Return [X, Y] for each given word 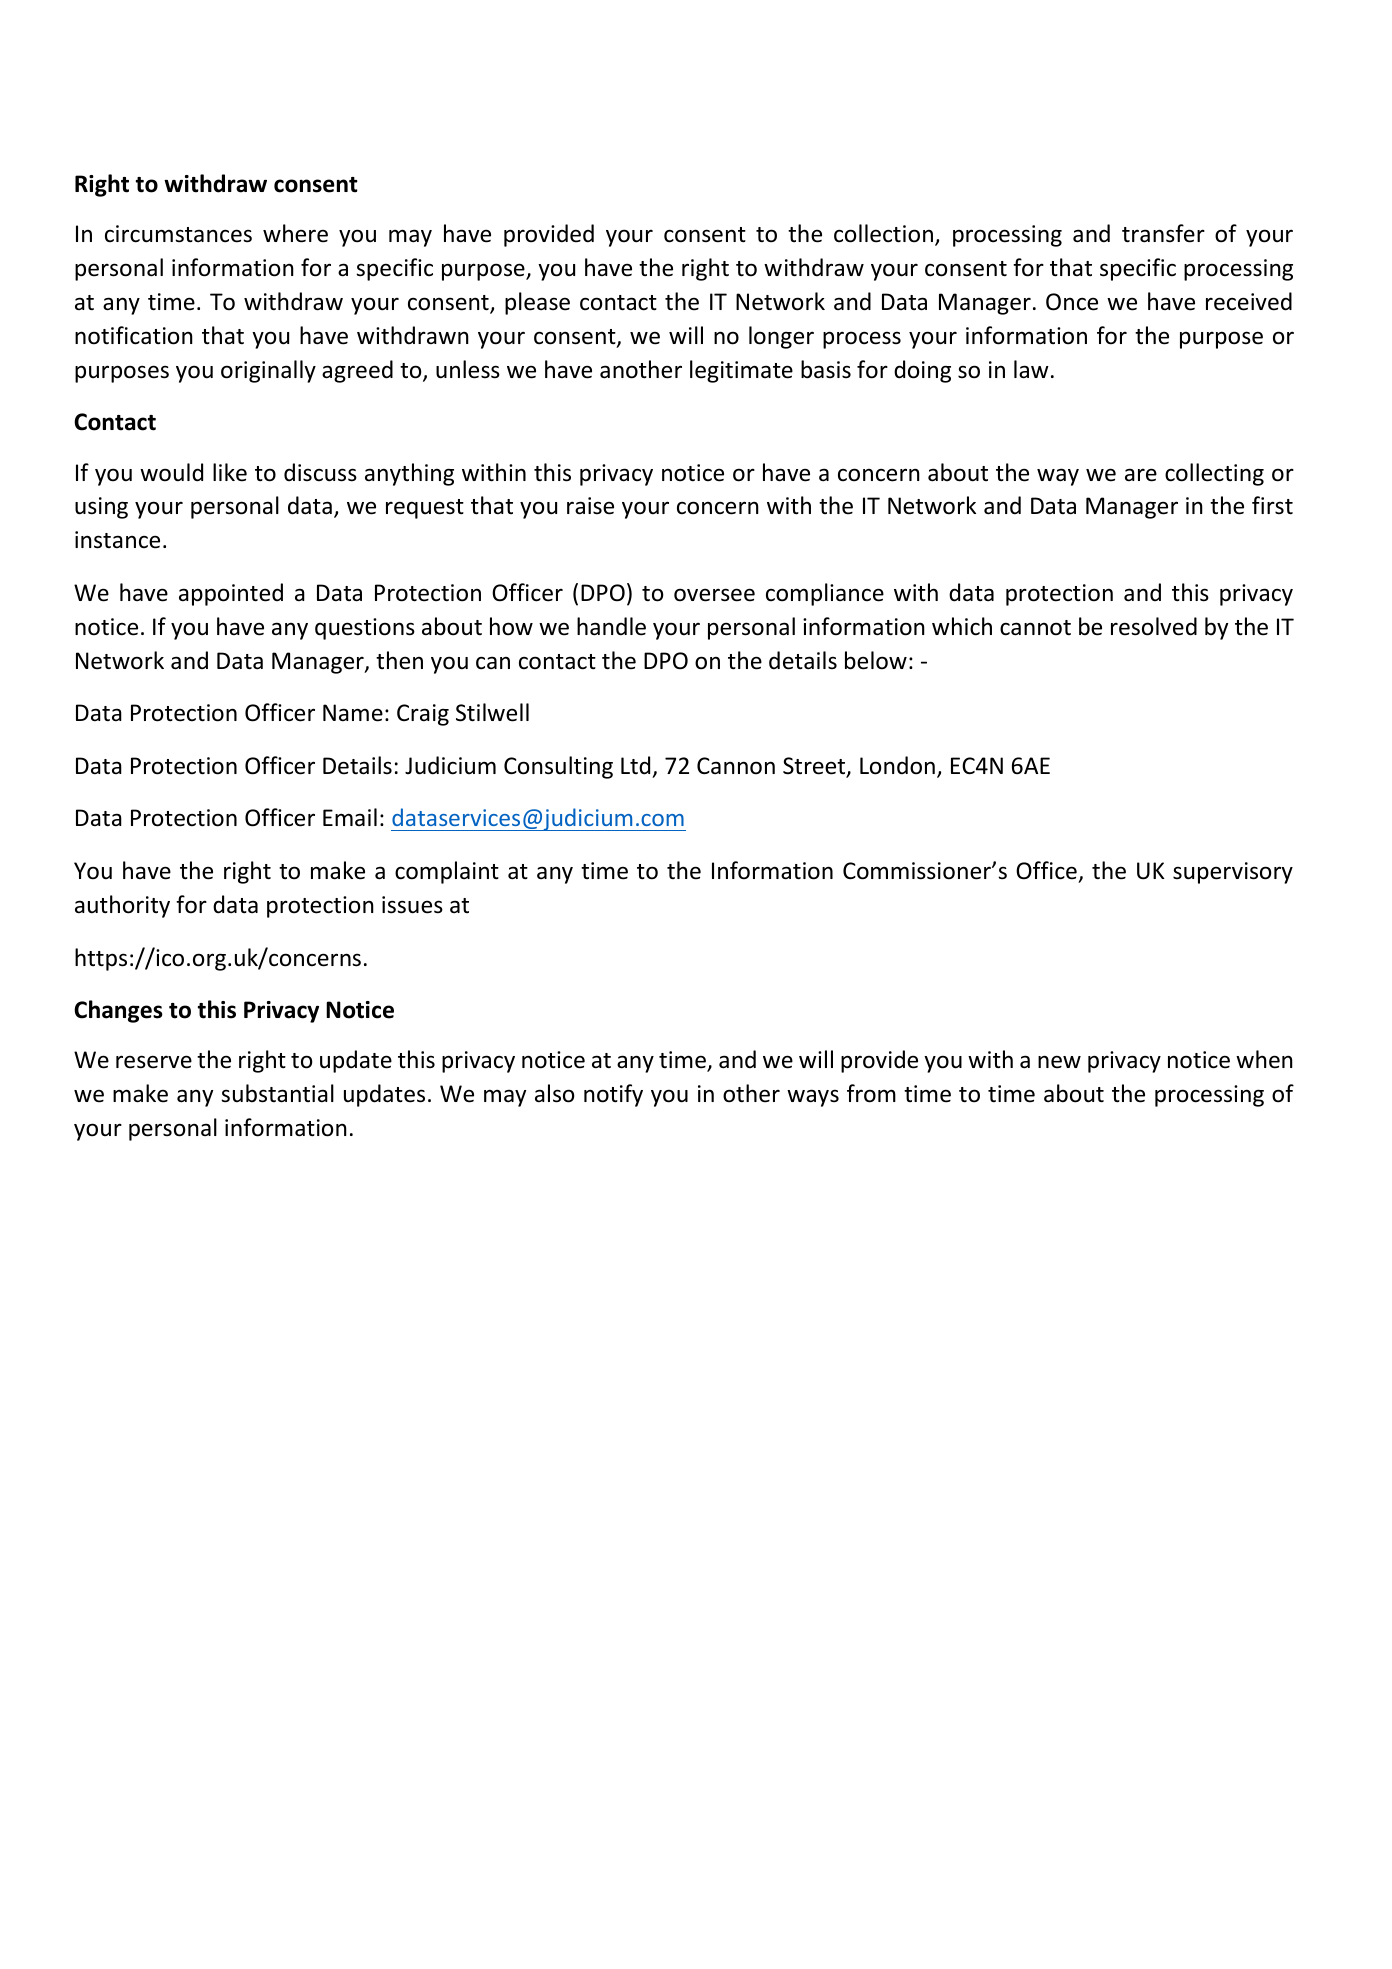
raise [590, 506]
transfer [1163, 233]
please [537, 303]
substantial [277, 1093]
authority [122, 906]
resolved [1154, 626]
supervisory [1233, 873]
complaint [447, 872]
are [1141, 475]
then [399, 660]
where [295, 233]
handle [611, 626]
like [230, 472]
